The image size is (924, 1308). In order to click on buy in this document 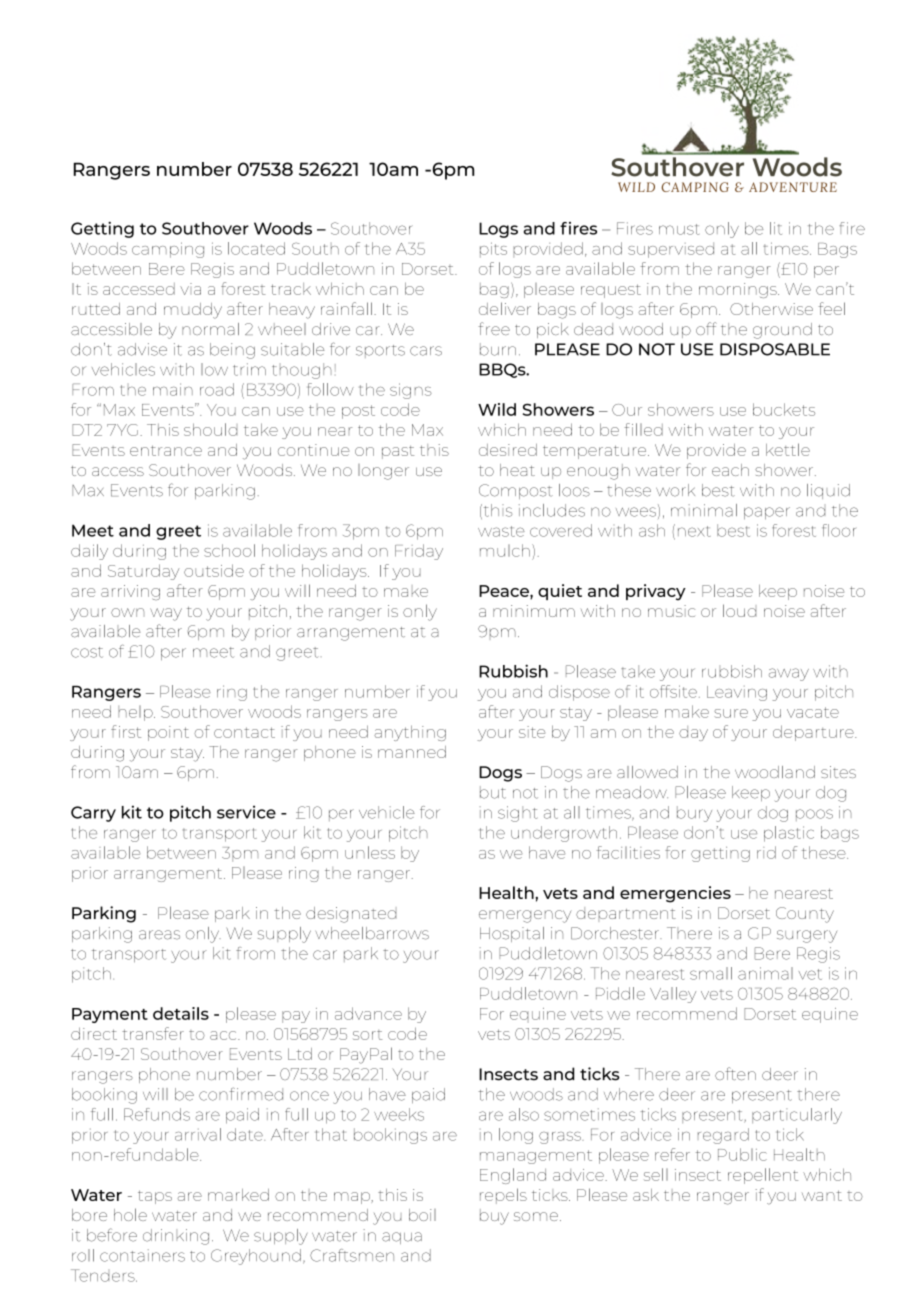, I will do `click(494, 1217)`.
